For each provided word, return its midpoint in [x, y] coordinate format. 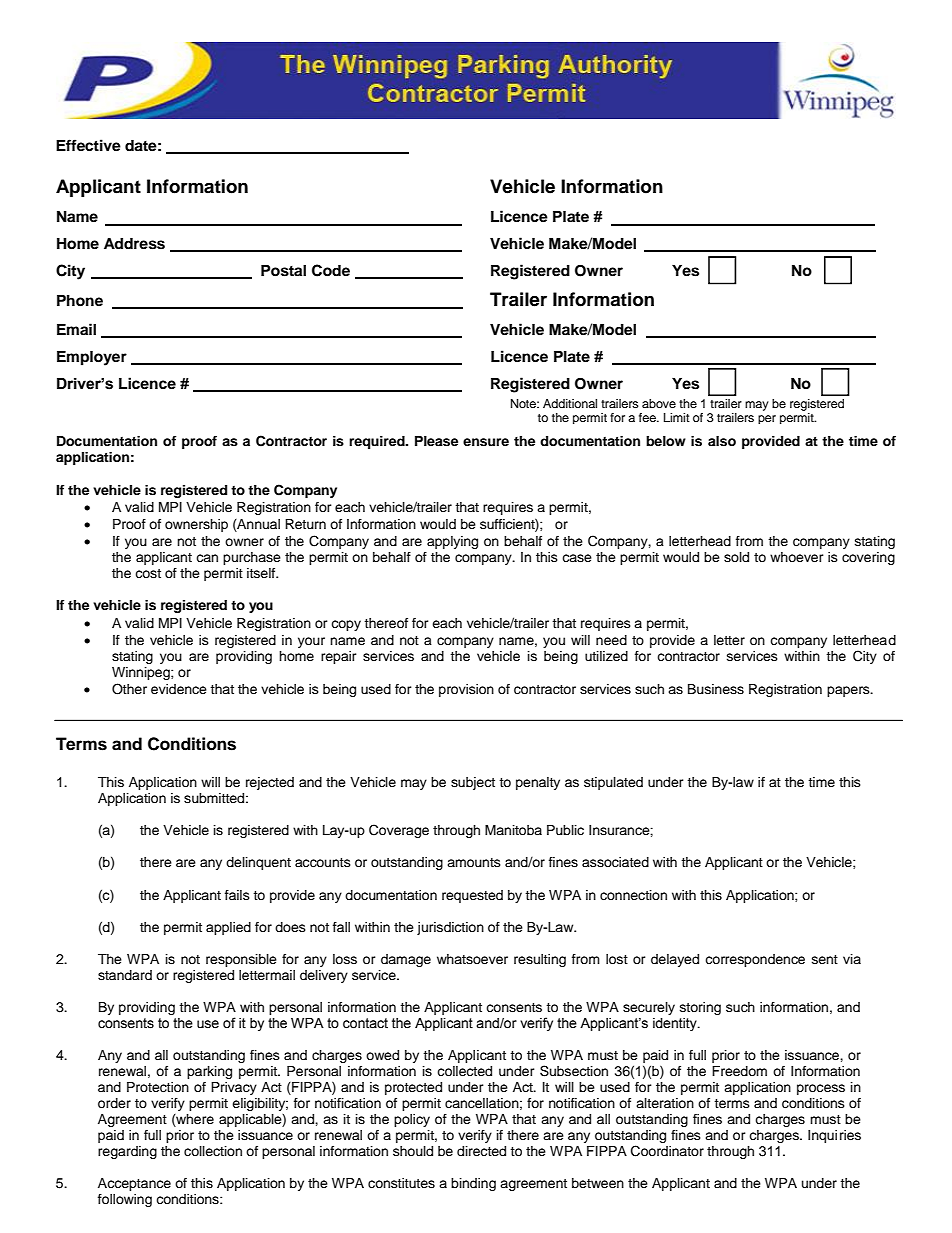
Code [331, 270]
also [722, 441]
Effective [88, 145]
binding [473, 1184]
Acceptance [134, 1184]
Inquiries [834, 1136]
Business [716, 689]
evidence [179, 689]
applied [228, 928]
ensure [486, 442]
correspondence [755, 960]
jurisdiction [450, 928]
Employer [92, 358]
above [659, 403]
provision [466, 690]
